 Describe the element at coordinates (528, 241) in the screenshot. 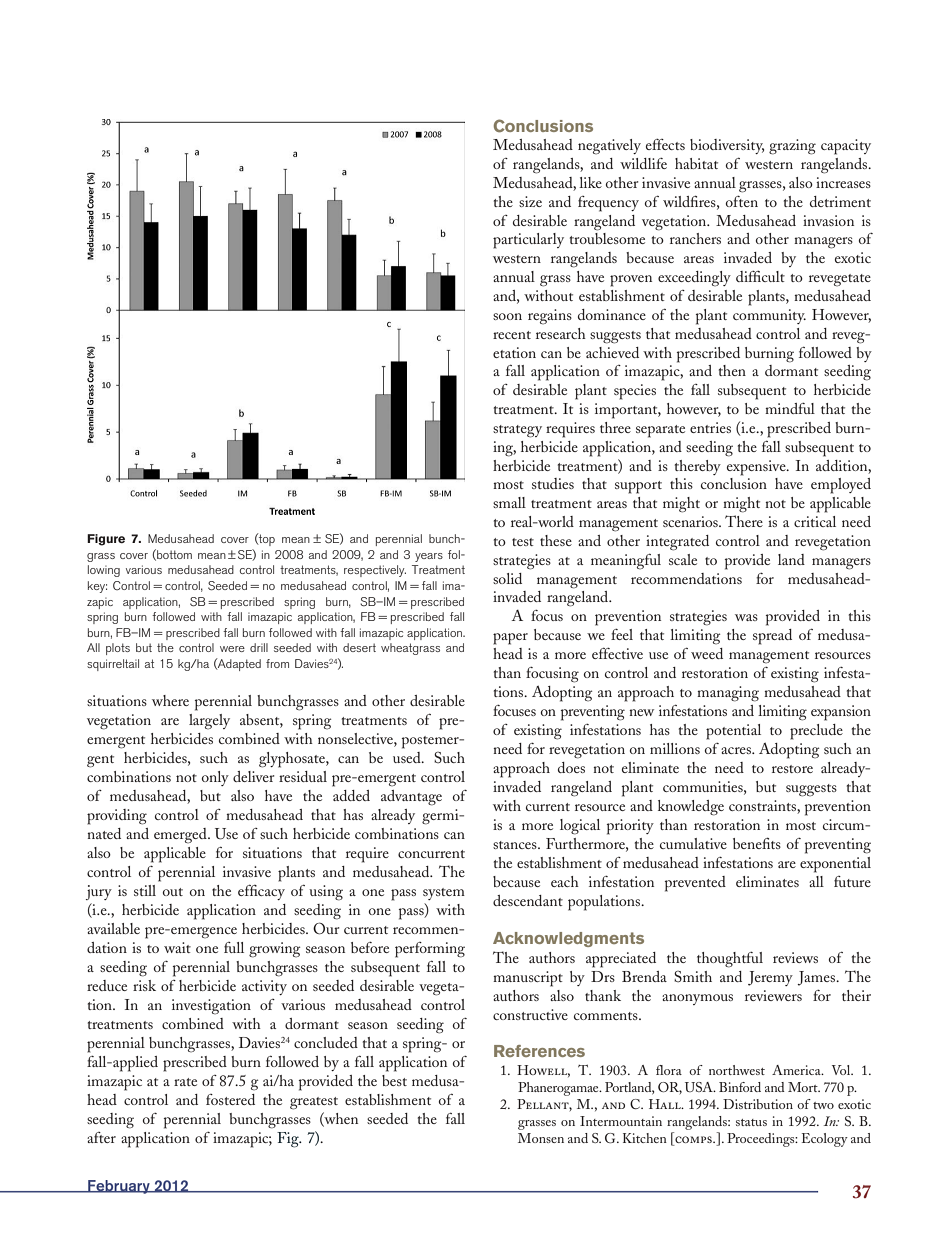

I see `particularly` at that location.
